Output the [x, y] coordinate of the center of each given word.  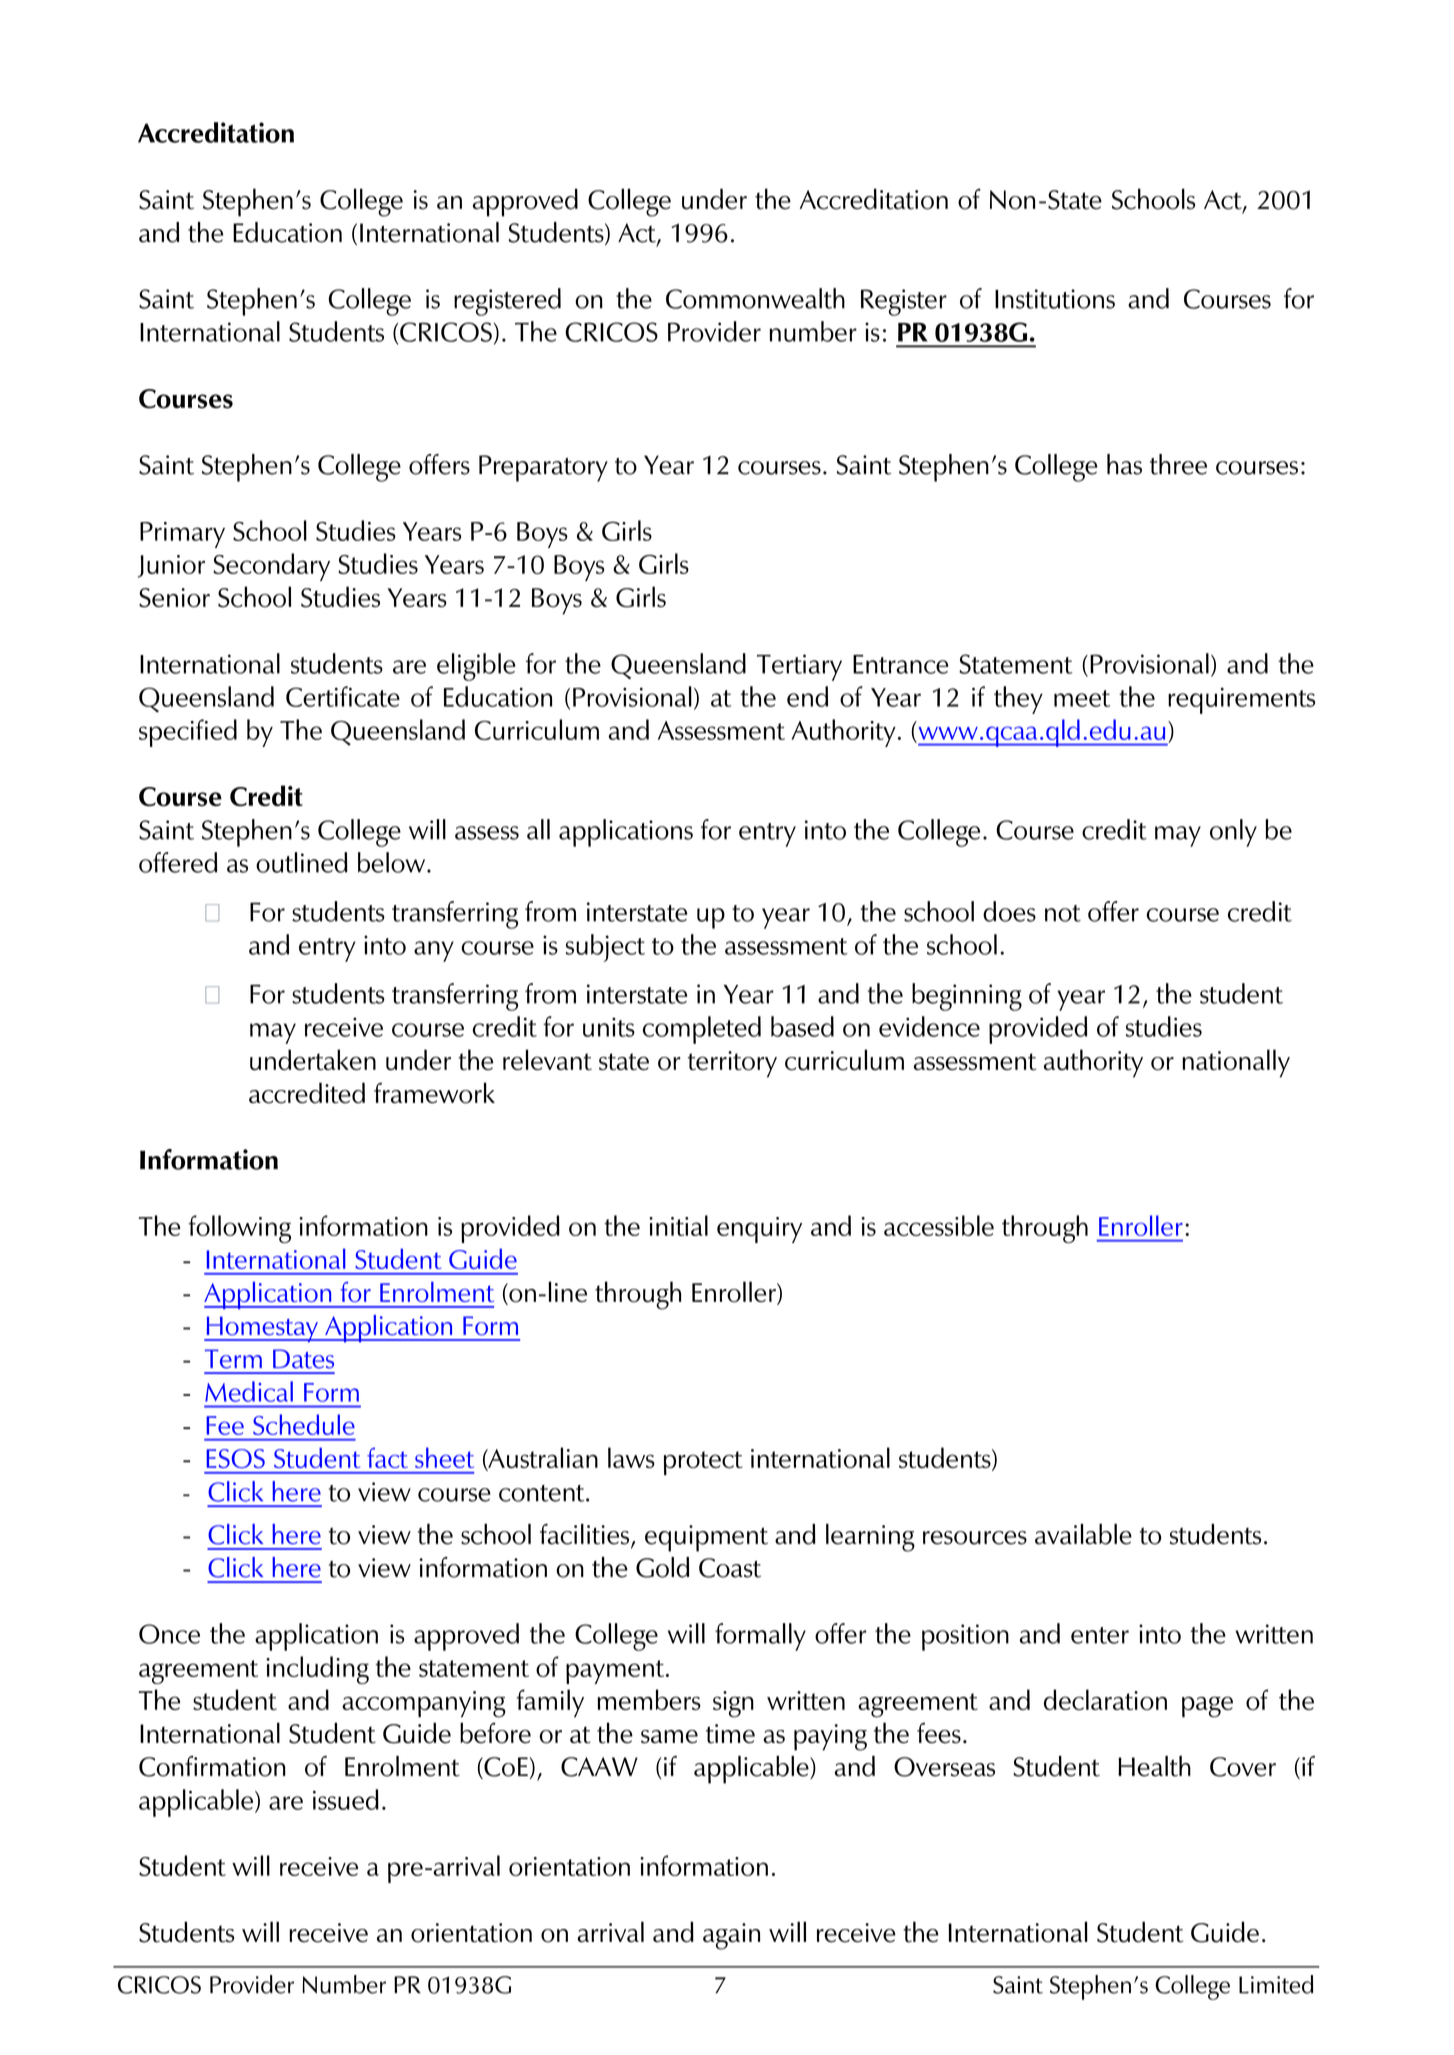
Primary [182, 535]
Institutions [1055, 299]
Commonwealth [755, 298]
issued [346, 1799]
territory [732, 1064]
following [240, 1229]
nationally [1236, 1063]
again [731, 1936]
